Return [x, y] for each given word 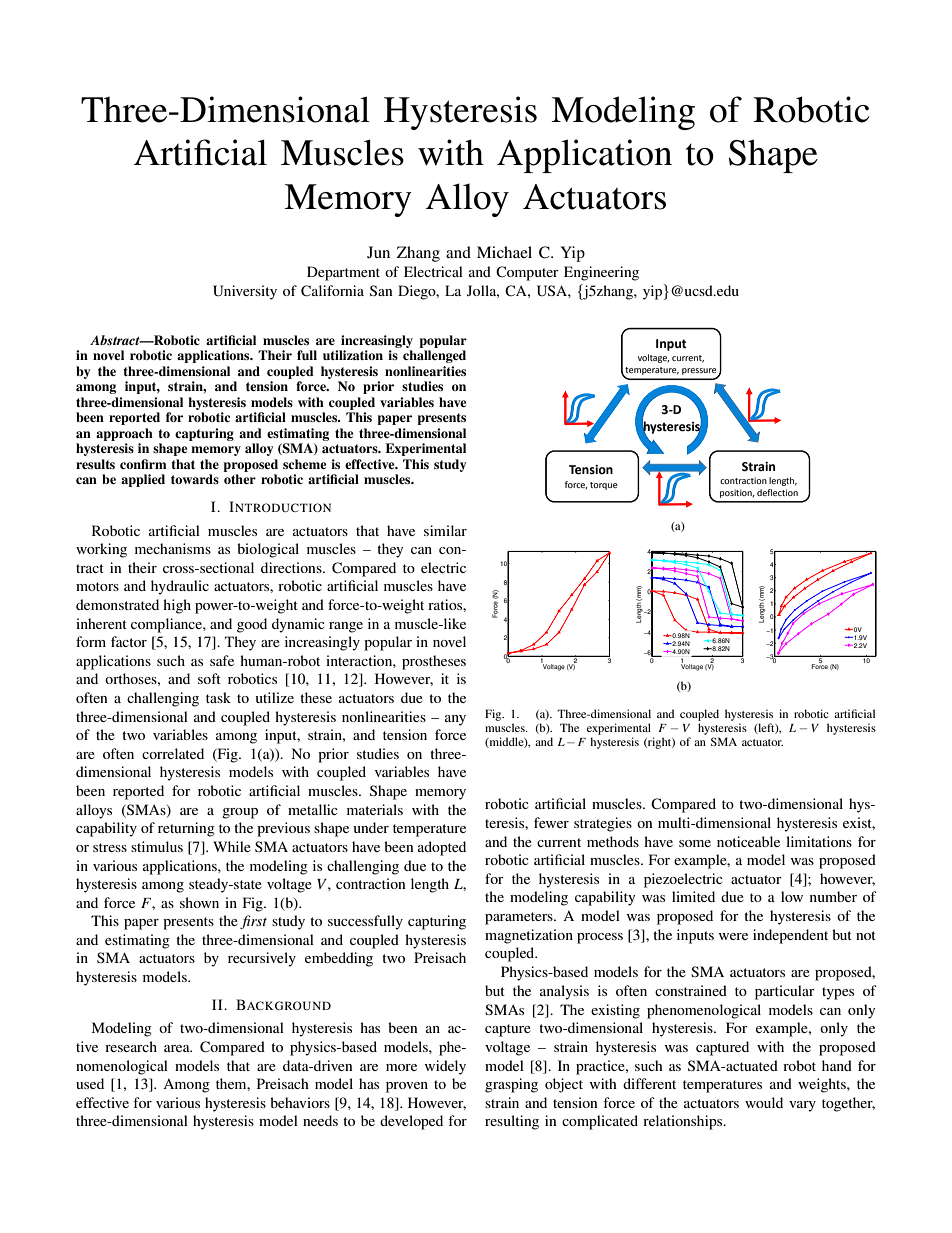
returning [186, 829]
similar [445, 530]
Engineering [601, 273]
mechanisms [173, 548]
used [90, 1083]
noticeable [748, 841]
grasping [511, 1085]
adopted [442, 848]
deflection [777, 492]
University [245, 292]
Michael [504, 252]
